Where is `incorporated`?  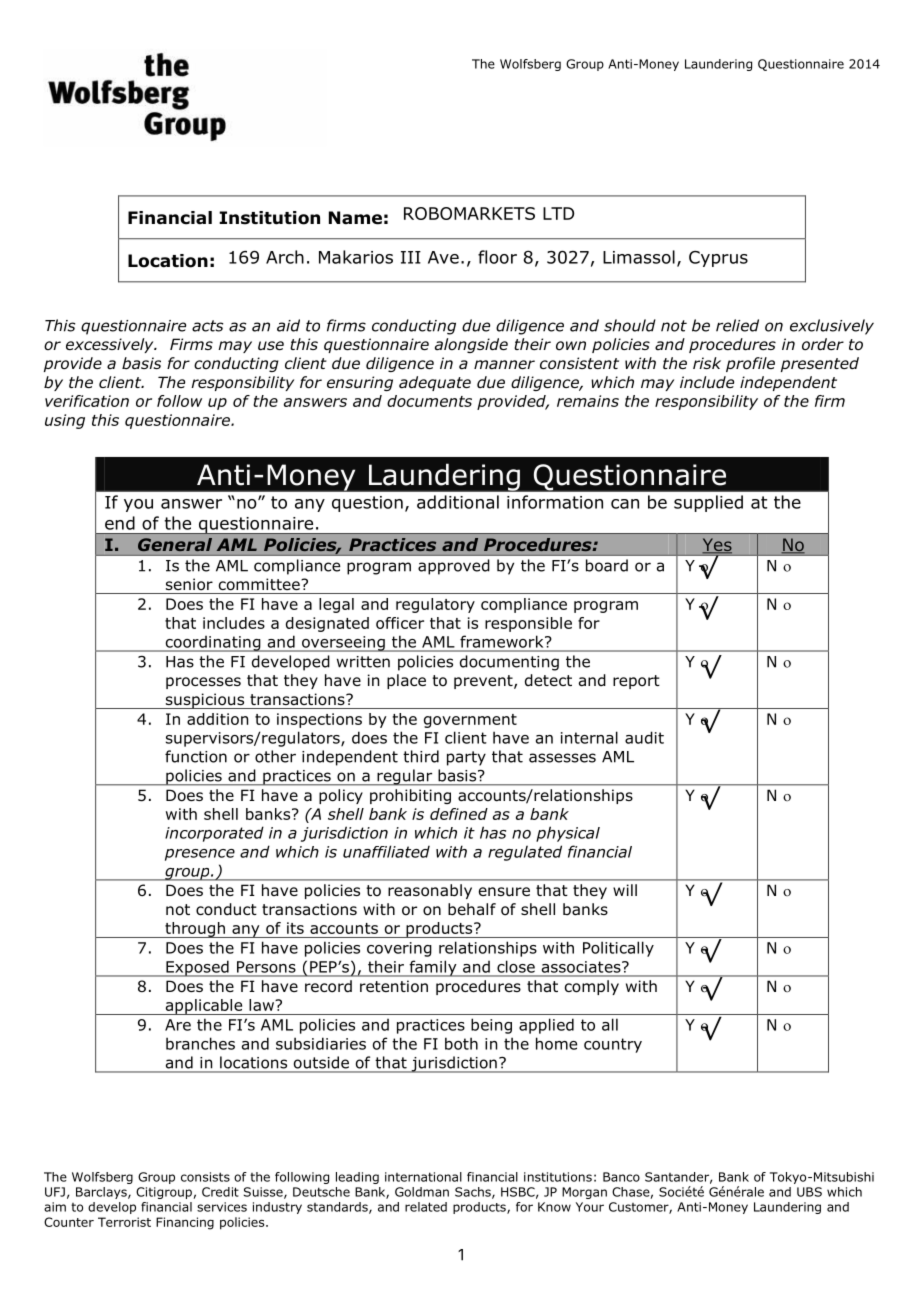 incorporated is located at coordinates (214, 834).
